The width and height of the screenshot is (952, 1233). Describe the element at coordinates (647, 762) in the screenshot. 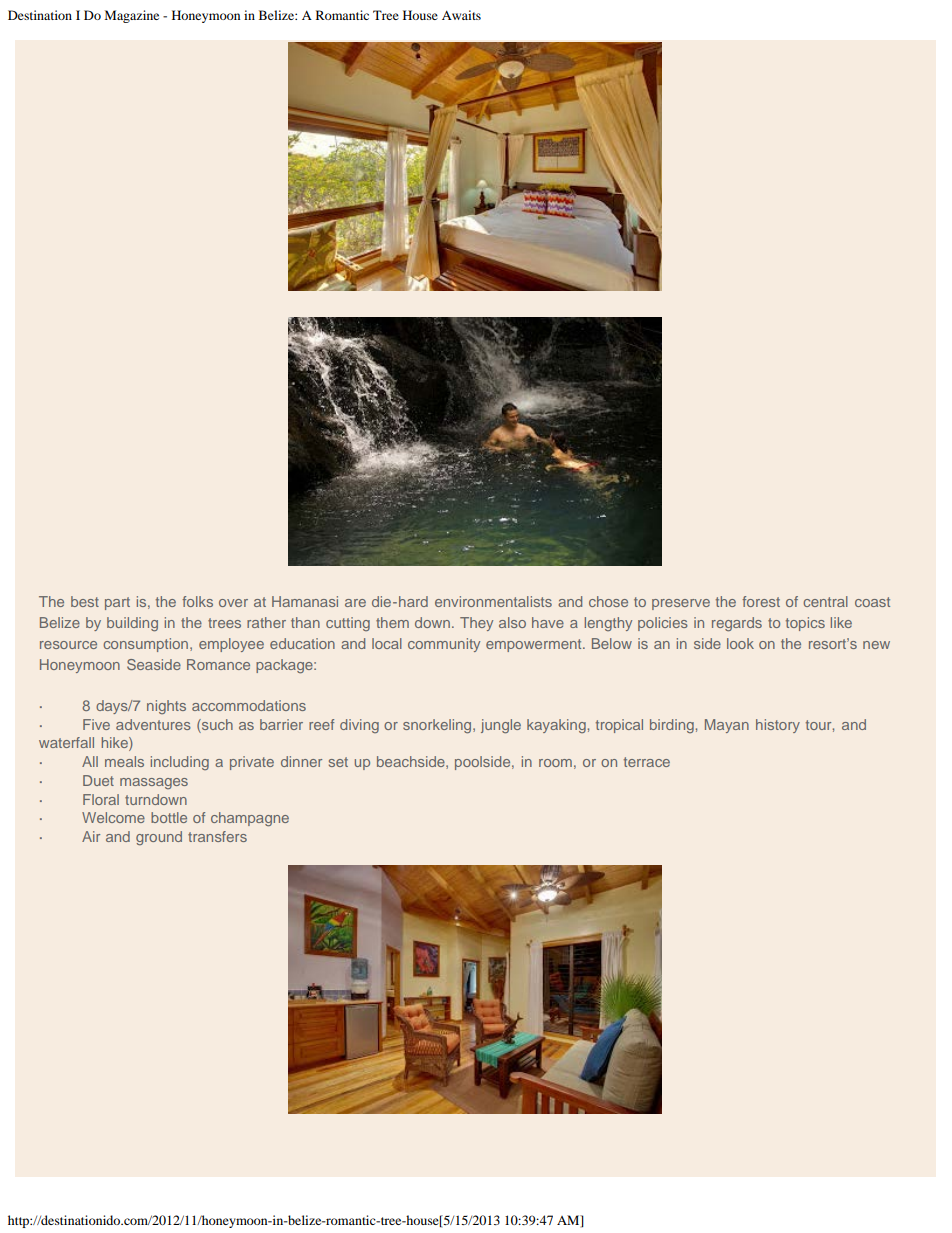

I see `terrace` at that location.
